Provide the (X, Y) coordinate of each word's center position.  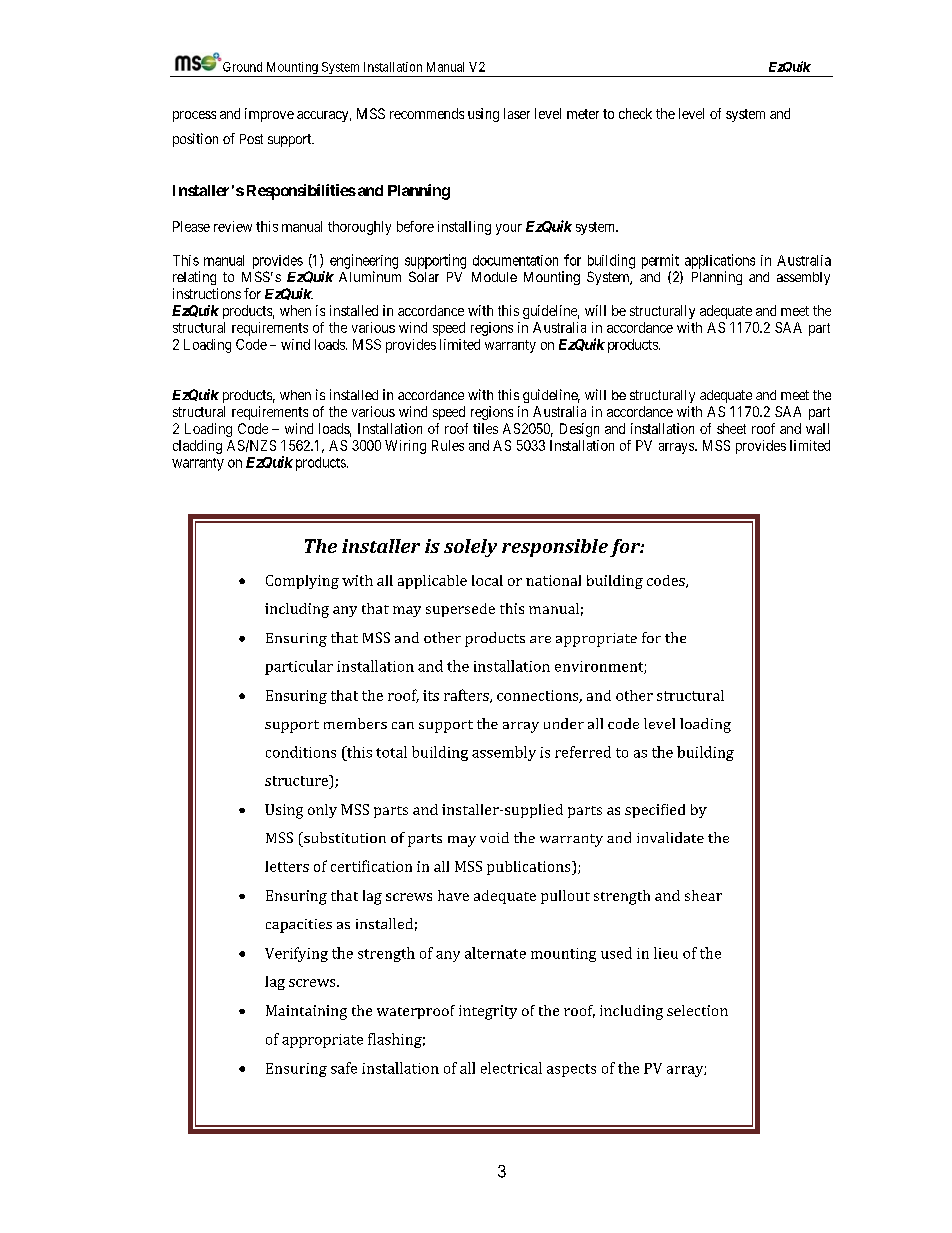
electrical (511, 1068)
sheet (731, 428)
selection (697, 1010)
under (564, 723)
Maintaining (306, 1012)
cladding (197, 447)
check (635, 113)
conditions (301, 752)
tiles (485, 428)
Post (251, 139)
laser (517, 113)
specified (655, 811)
